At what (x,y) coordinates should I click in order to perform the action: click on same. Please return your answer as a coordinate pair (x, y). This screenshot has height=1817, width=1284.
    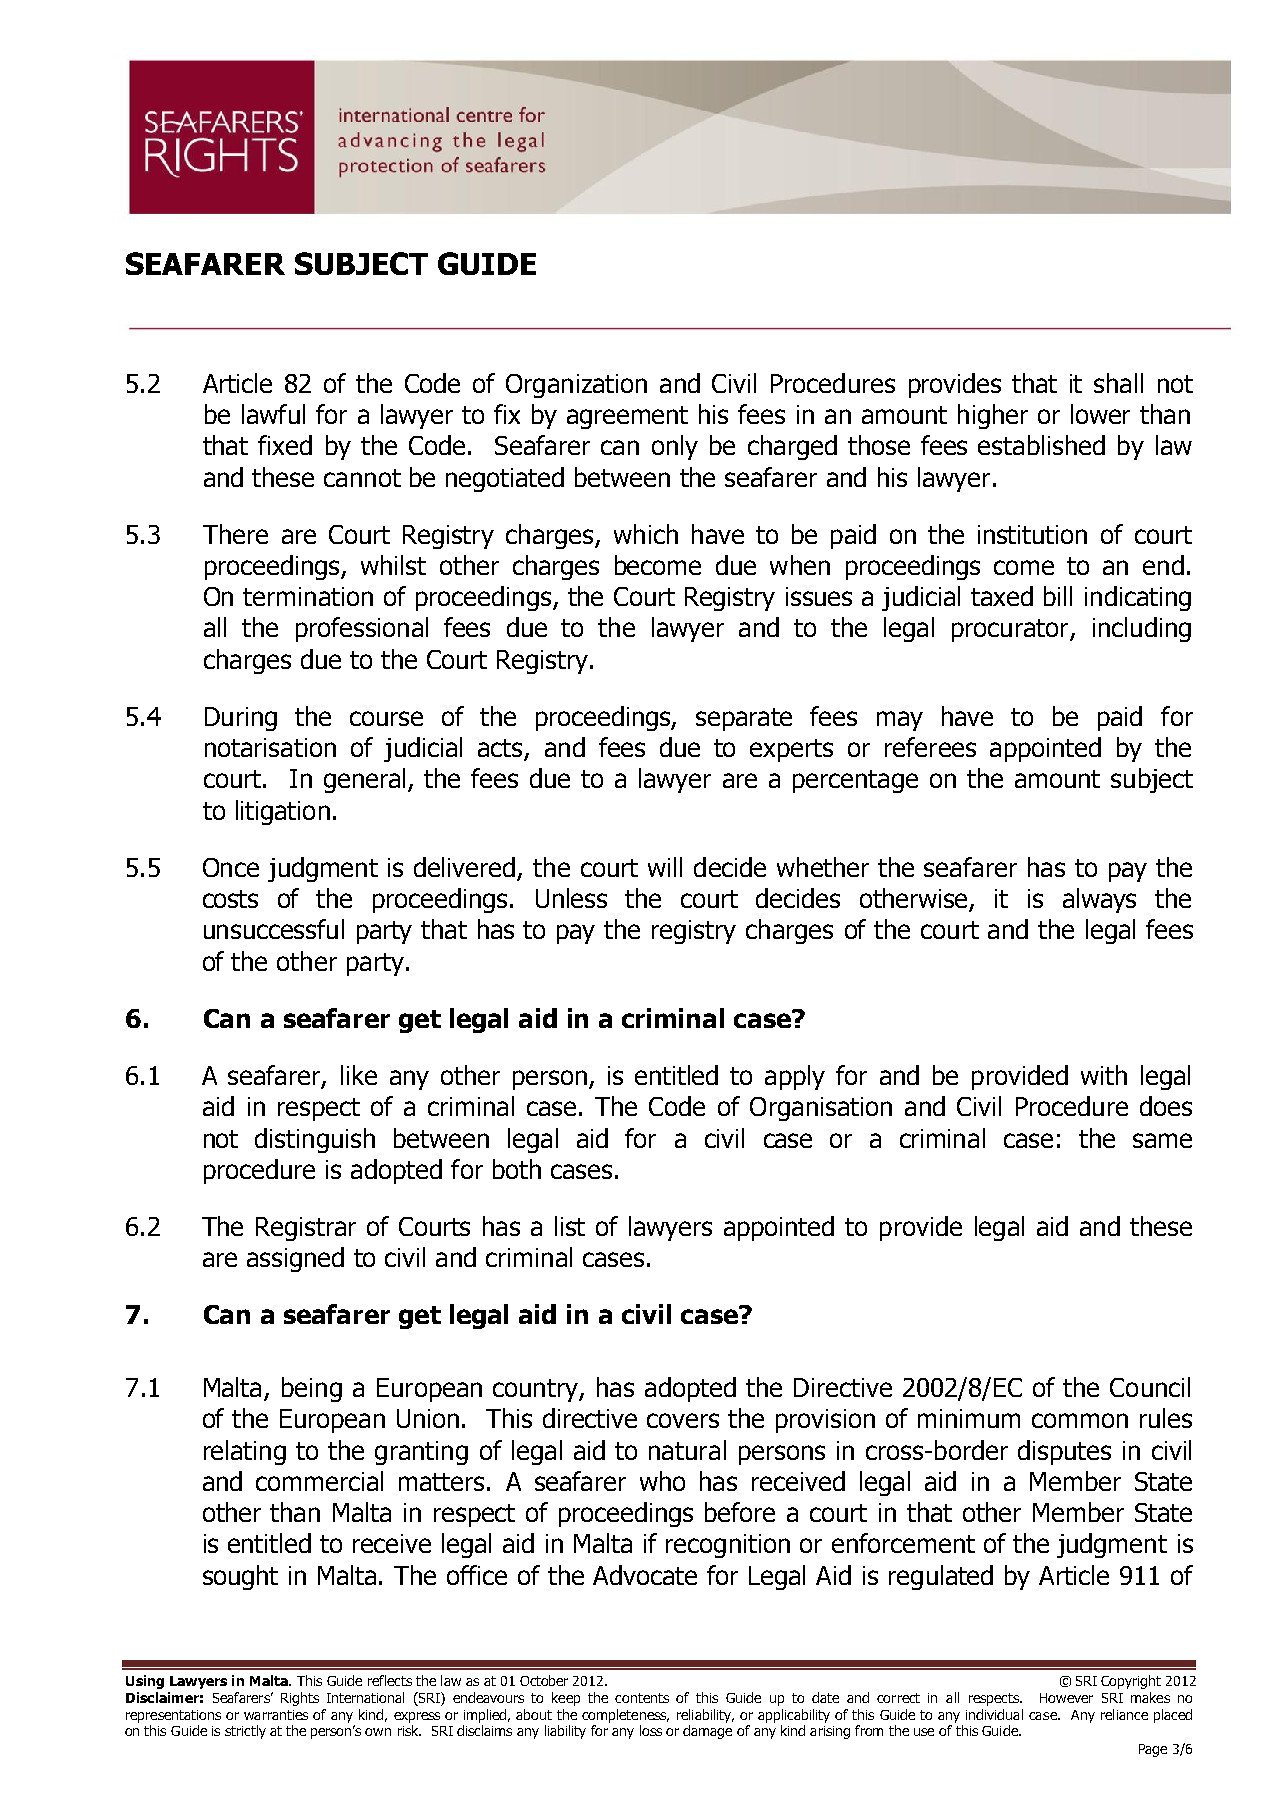
    Looking at the image, I should click on (1162, 1140).
